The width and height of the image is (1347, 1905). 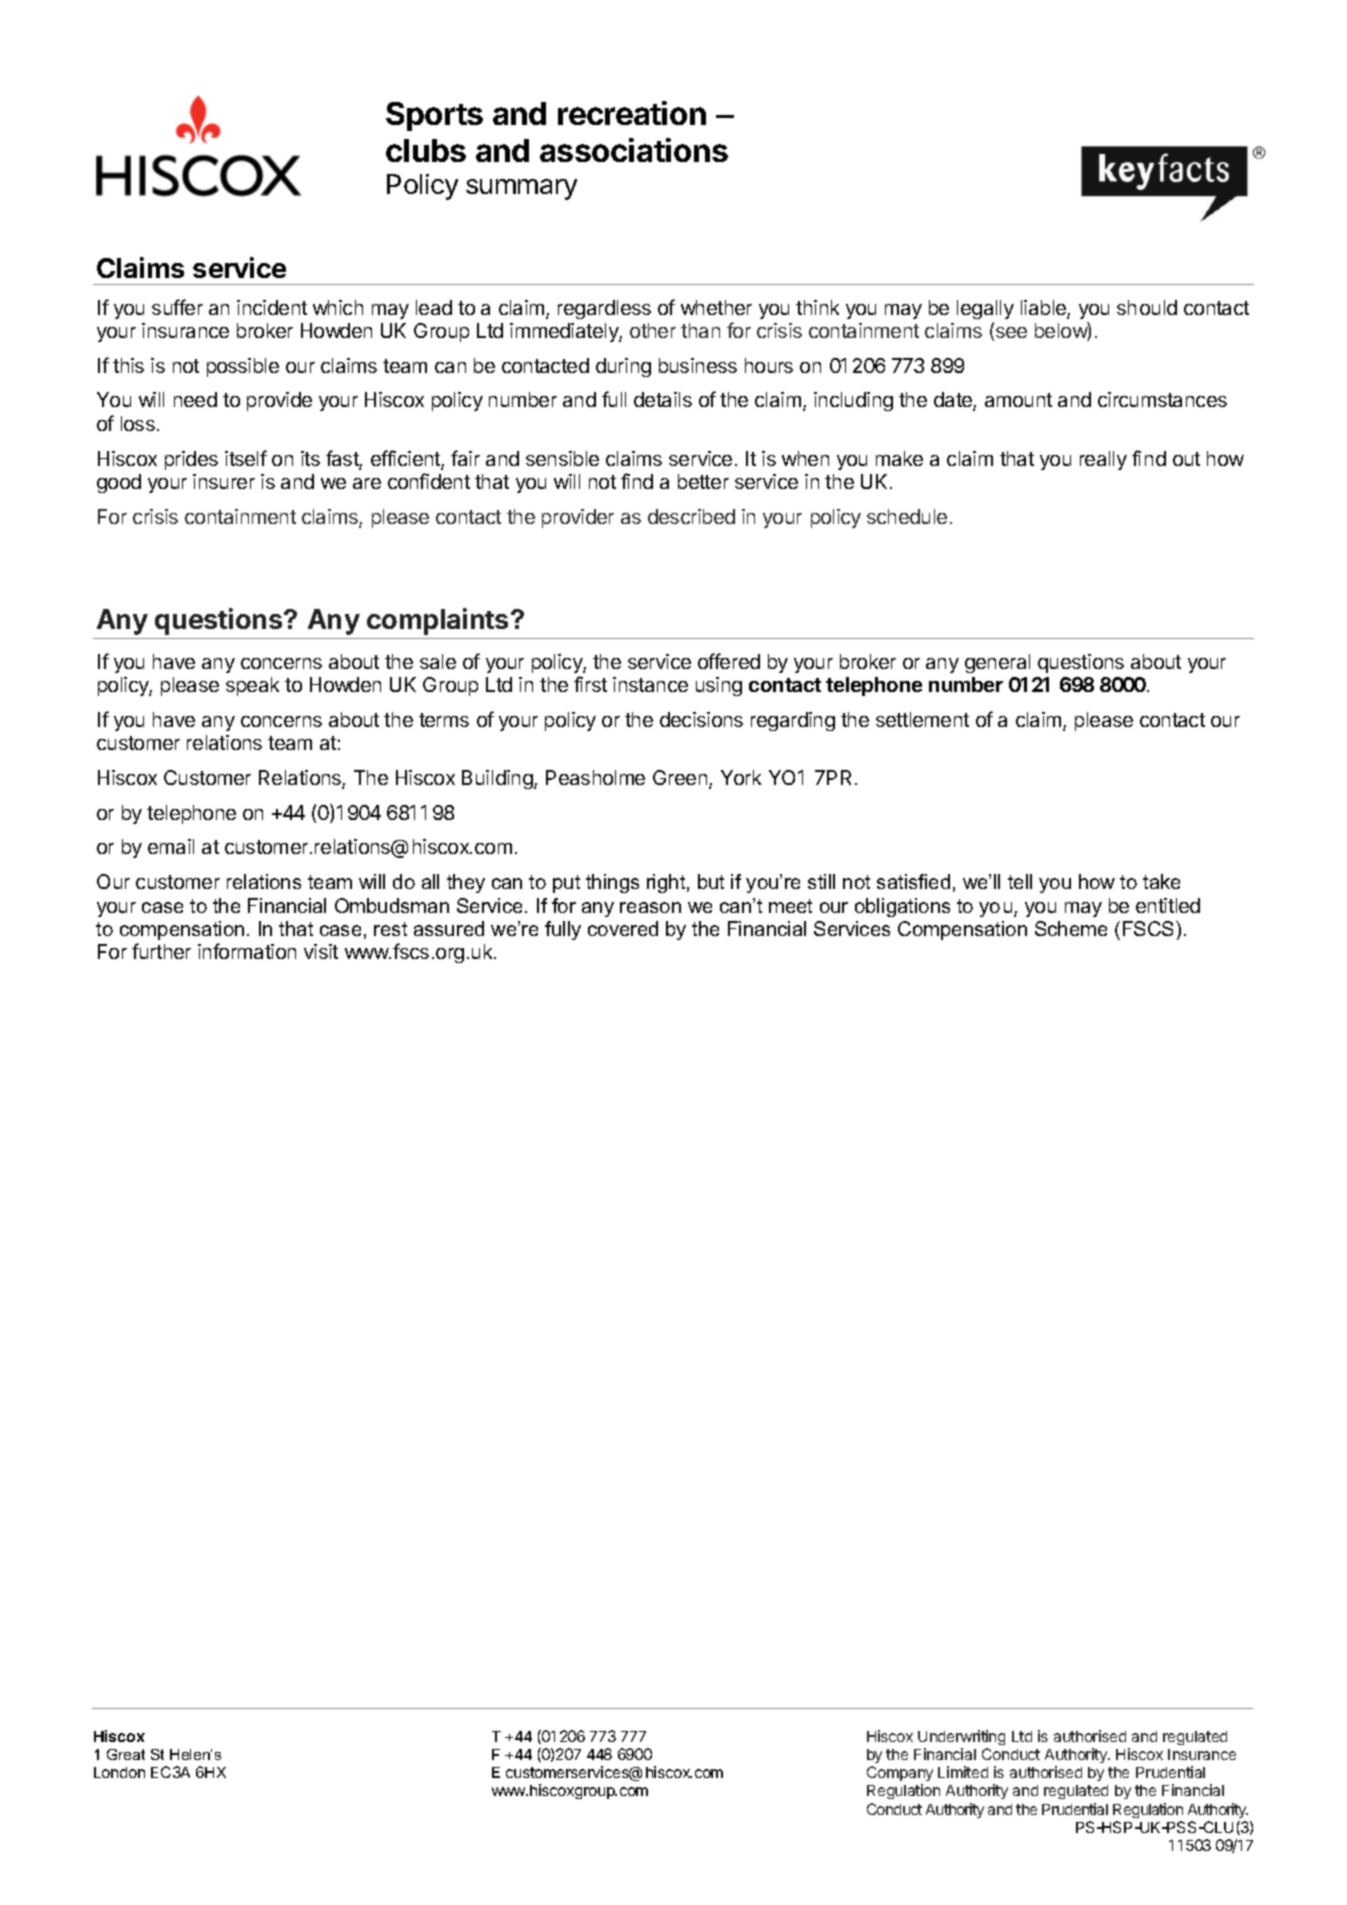 What do you see at coordinates (426, 150) in the image?
I see `clubs` at bounding box center [426, 150].
